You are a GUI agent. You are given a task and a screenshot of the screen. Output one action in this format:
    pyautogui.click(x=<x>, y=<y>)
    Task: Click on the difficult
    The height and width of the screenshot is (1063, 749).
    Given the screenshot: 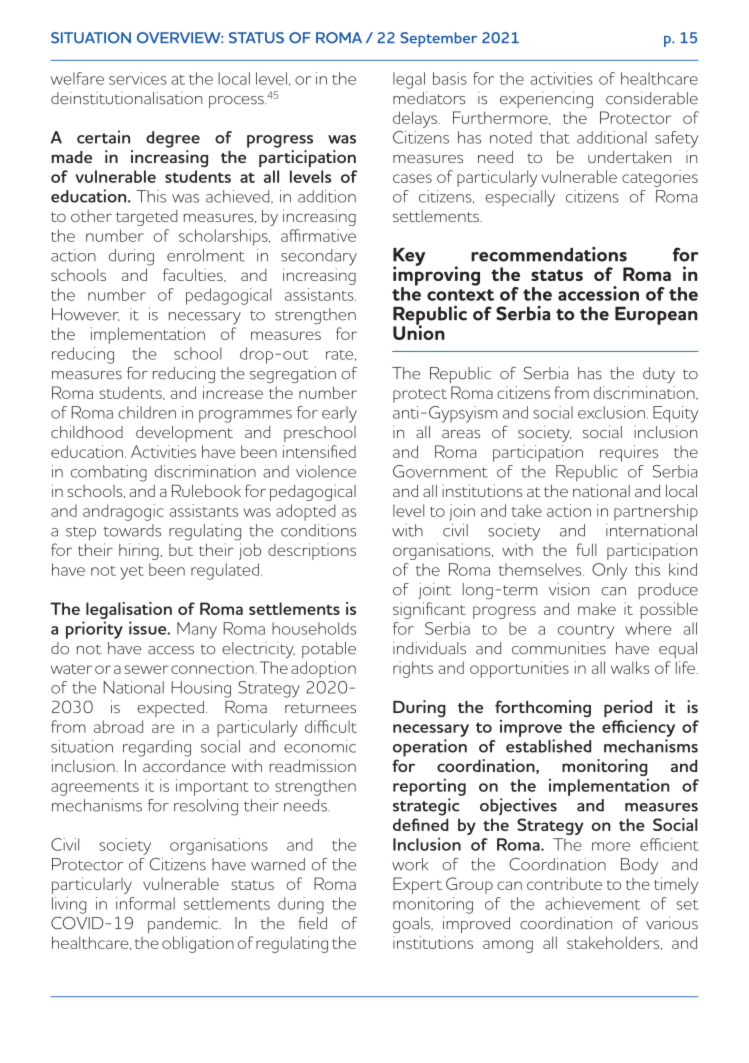 What is the action you would take?
    pyautogui.click(x=331, y=726)
